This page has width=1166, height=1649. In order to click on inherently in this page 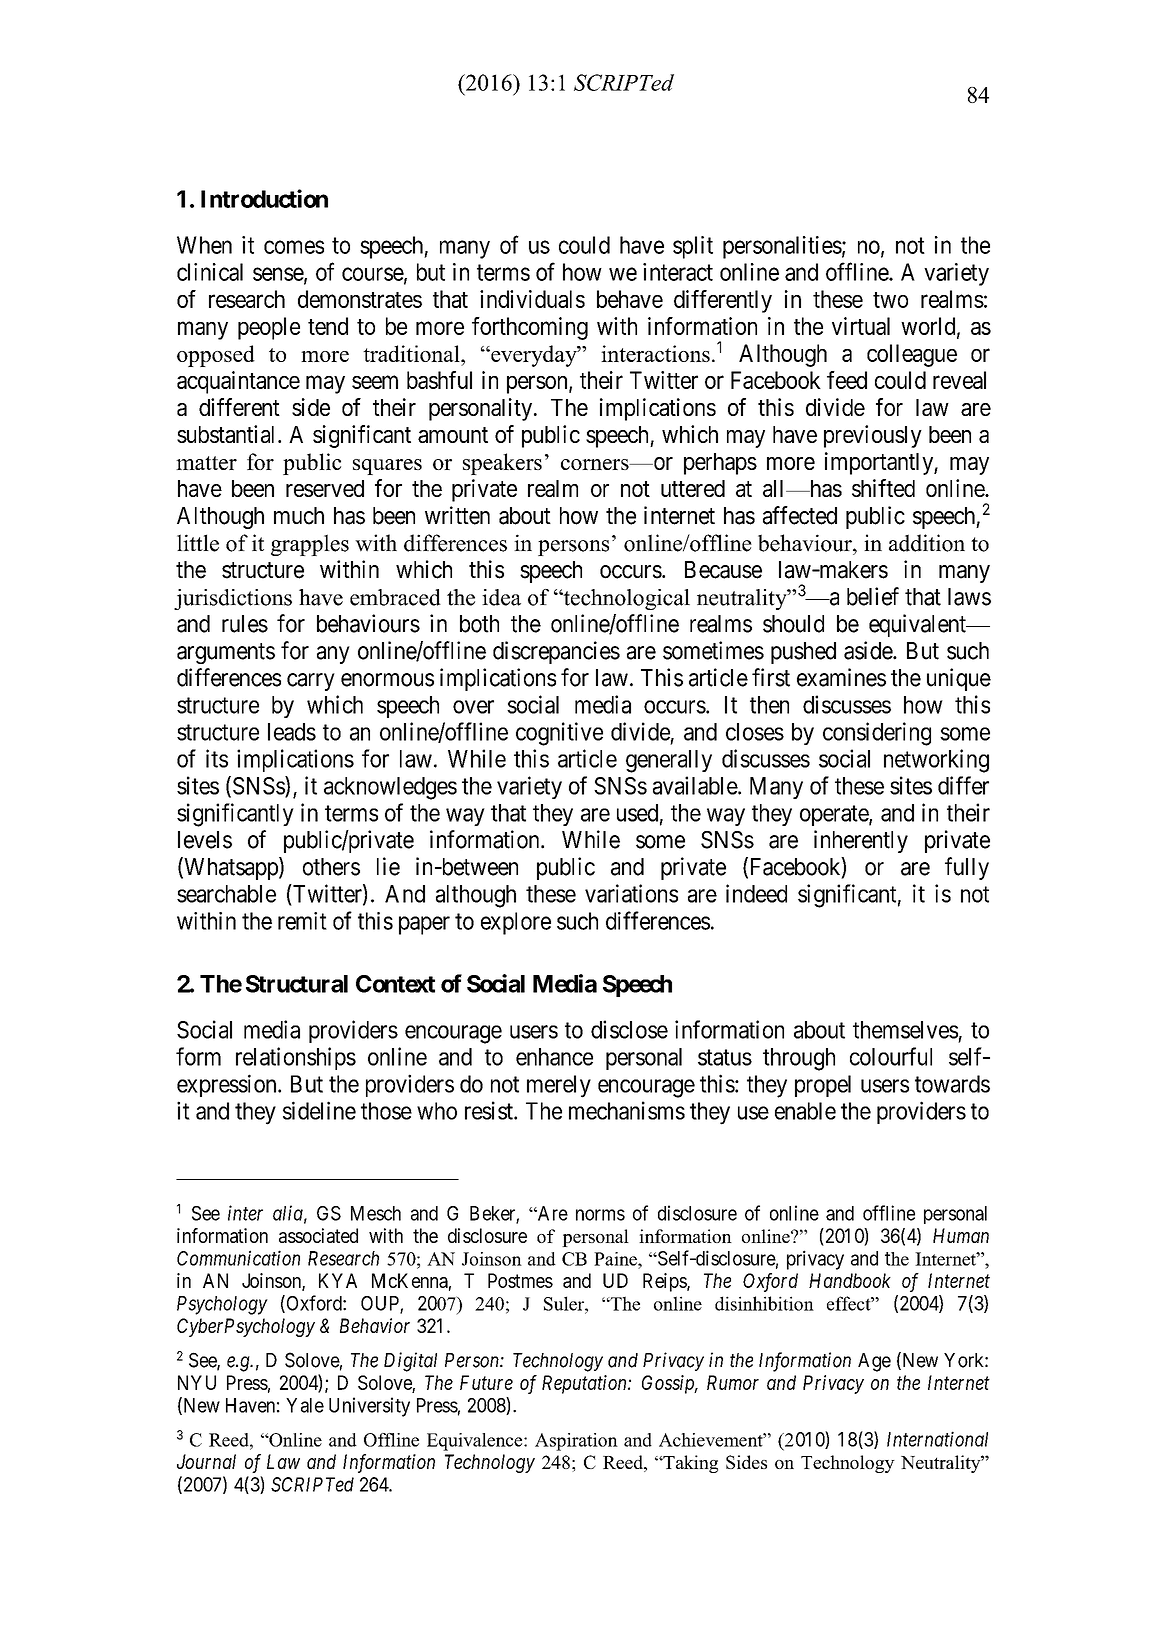, I will do `click(861, 841)`.
